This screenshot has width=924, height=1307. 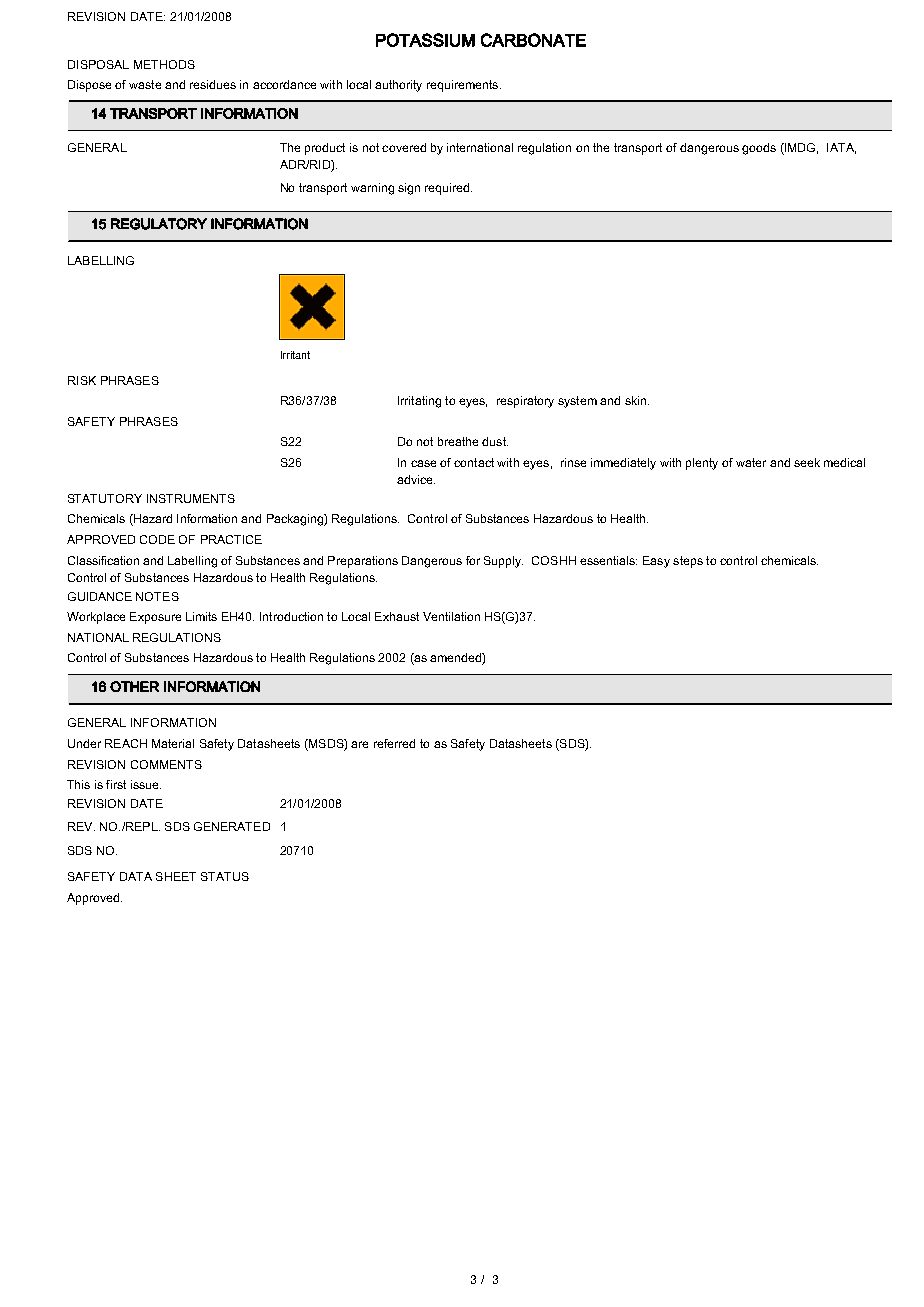 I want to click on goods, so click(x=759, y=149).
